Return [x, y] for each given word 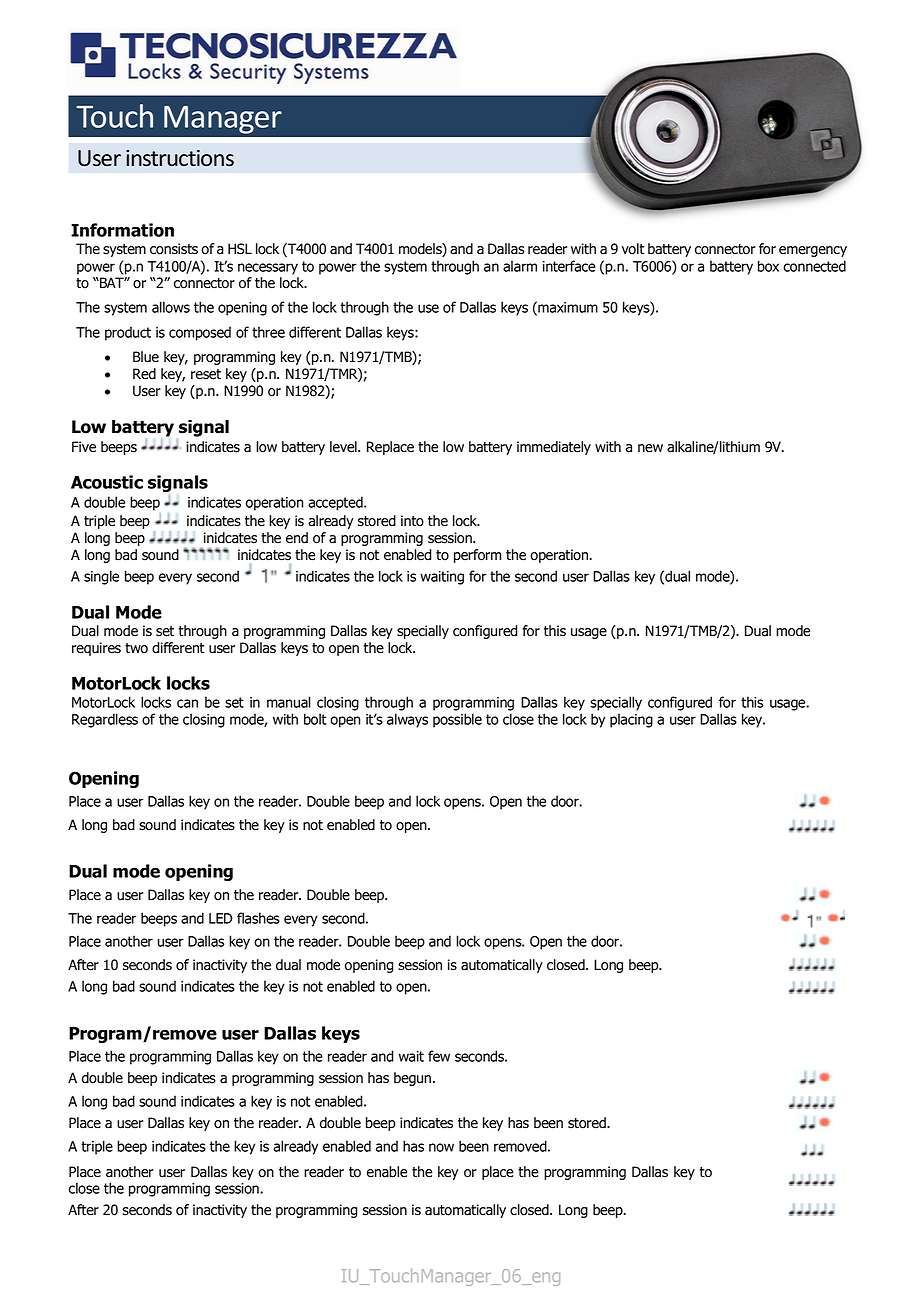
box [768, 266]
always [407, 720]
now [441, 1147]
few [439, 1056]
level [344, 447]
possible [457, 720]
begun [412, 1079]
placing [631, 720]
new [650, 448]
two [136, 648]
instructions [180, 158]
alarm [520, 266]
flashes [258, 918]
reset [206, 374]
